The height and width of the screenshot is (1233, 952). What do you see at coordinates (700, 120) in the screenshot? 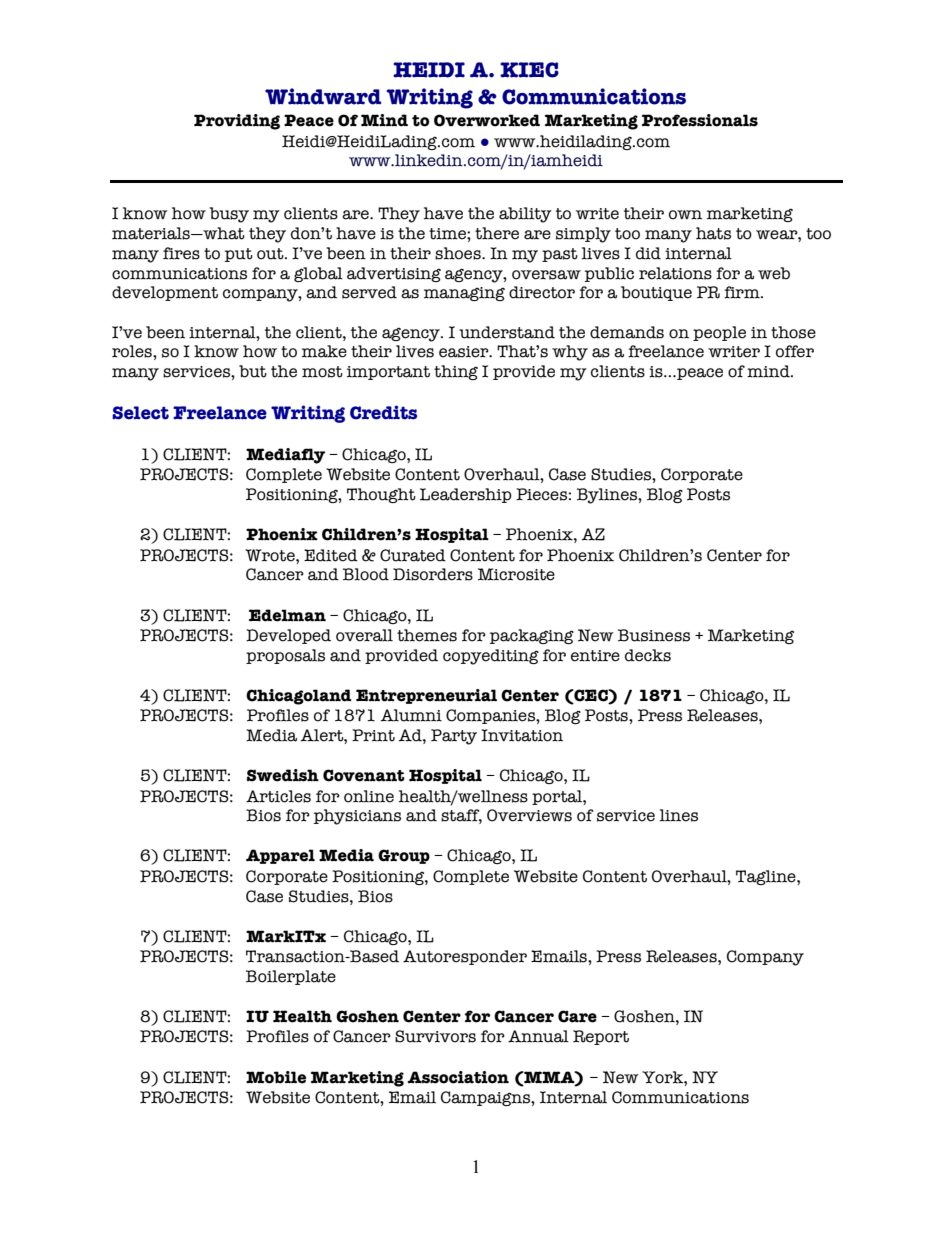
I see `Professionals` at bounding box center [700, 120].
